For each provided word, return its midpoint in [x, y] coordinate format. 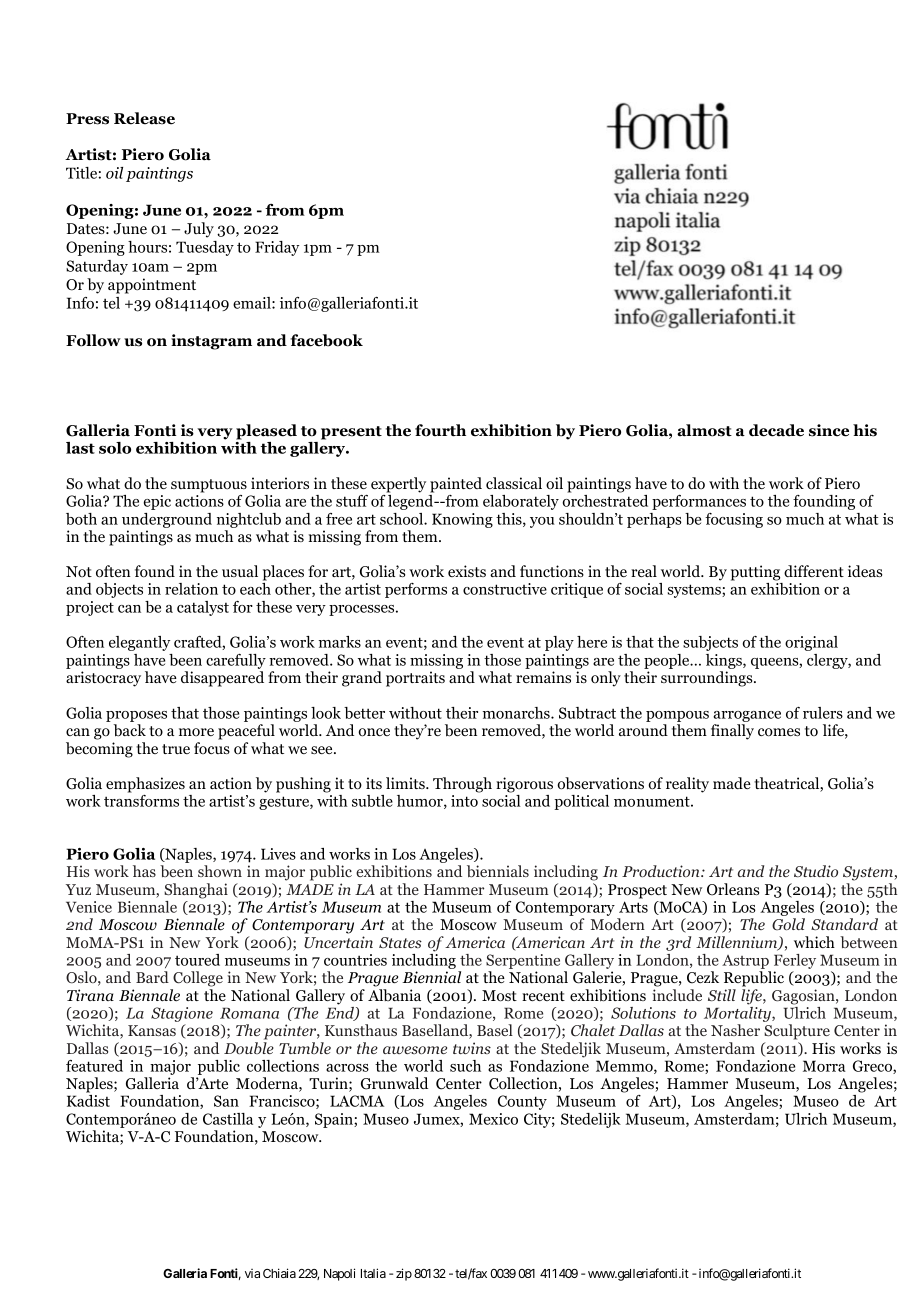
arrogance [747, 716]
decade [776, 430]
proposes [136, 716]
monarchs [517, 713]
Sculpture [797, 1032]
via [252, 1273]
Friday [277, 248]
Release [144, 118]
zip [404, 1274]
